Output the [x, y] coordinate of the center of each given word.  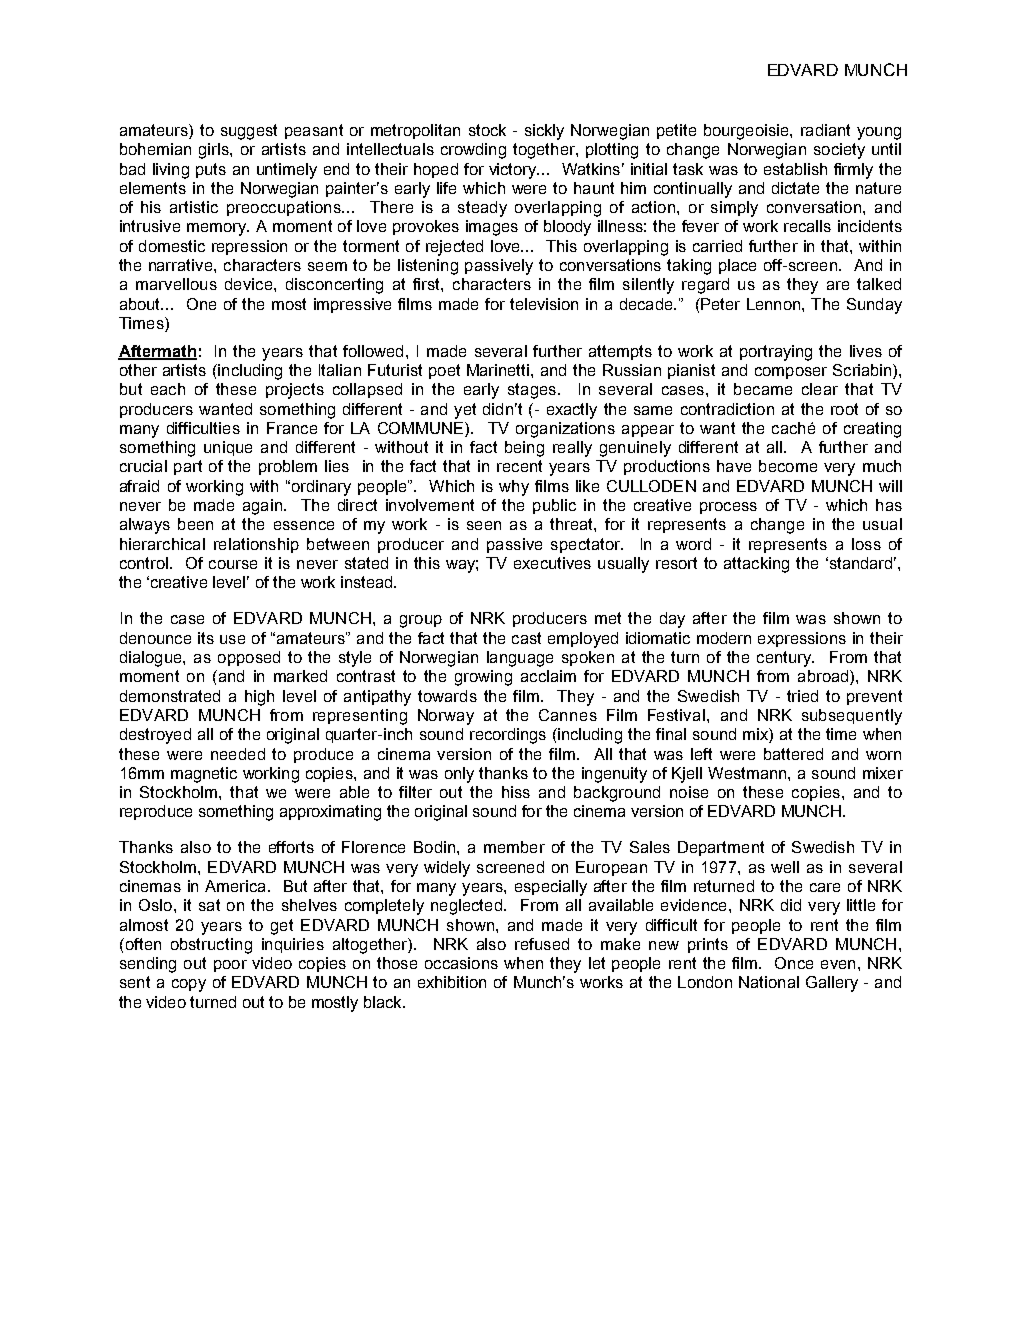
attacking [756, 565]
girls [215, 151]
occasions [461, 963]
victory [514, 171]
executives [552, 563]
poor [230, 966]
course [233, 564]
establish [795, 169]
